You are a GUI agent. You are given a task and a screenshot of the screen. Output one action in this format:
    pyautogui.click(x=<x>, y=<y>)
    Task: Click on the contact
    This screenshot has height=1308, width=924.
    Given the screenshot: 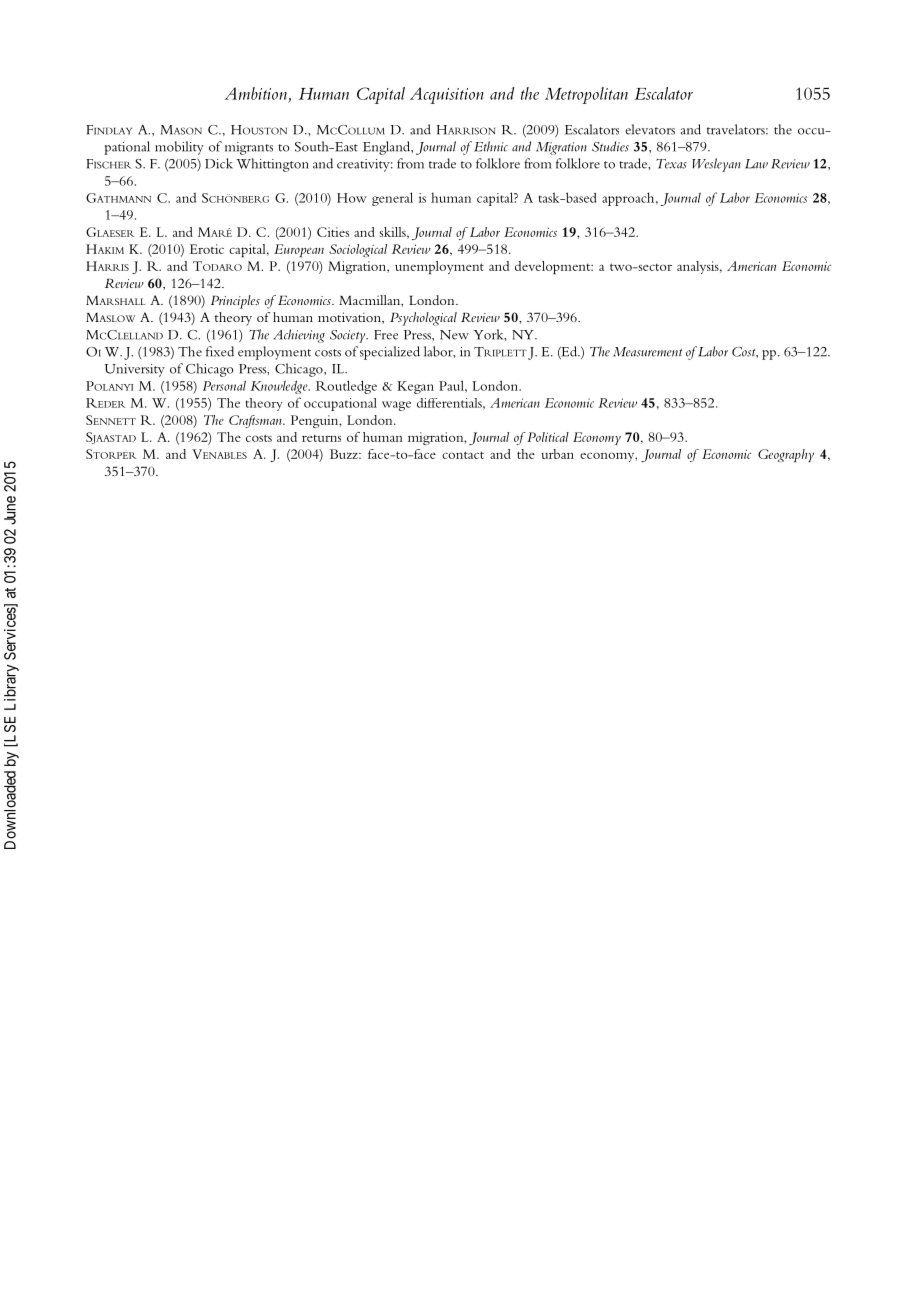 What is the action you would take?
    pyautogui.click(x=463, y=455)
